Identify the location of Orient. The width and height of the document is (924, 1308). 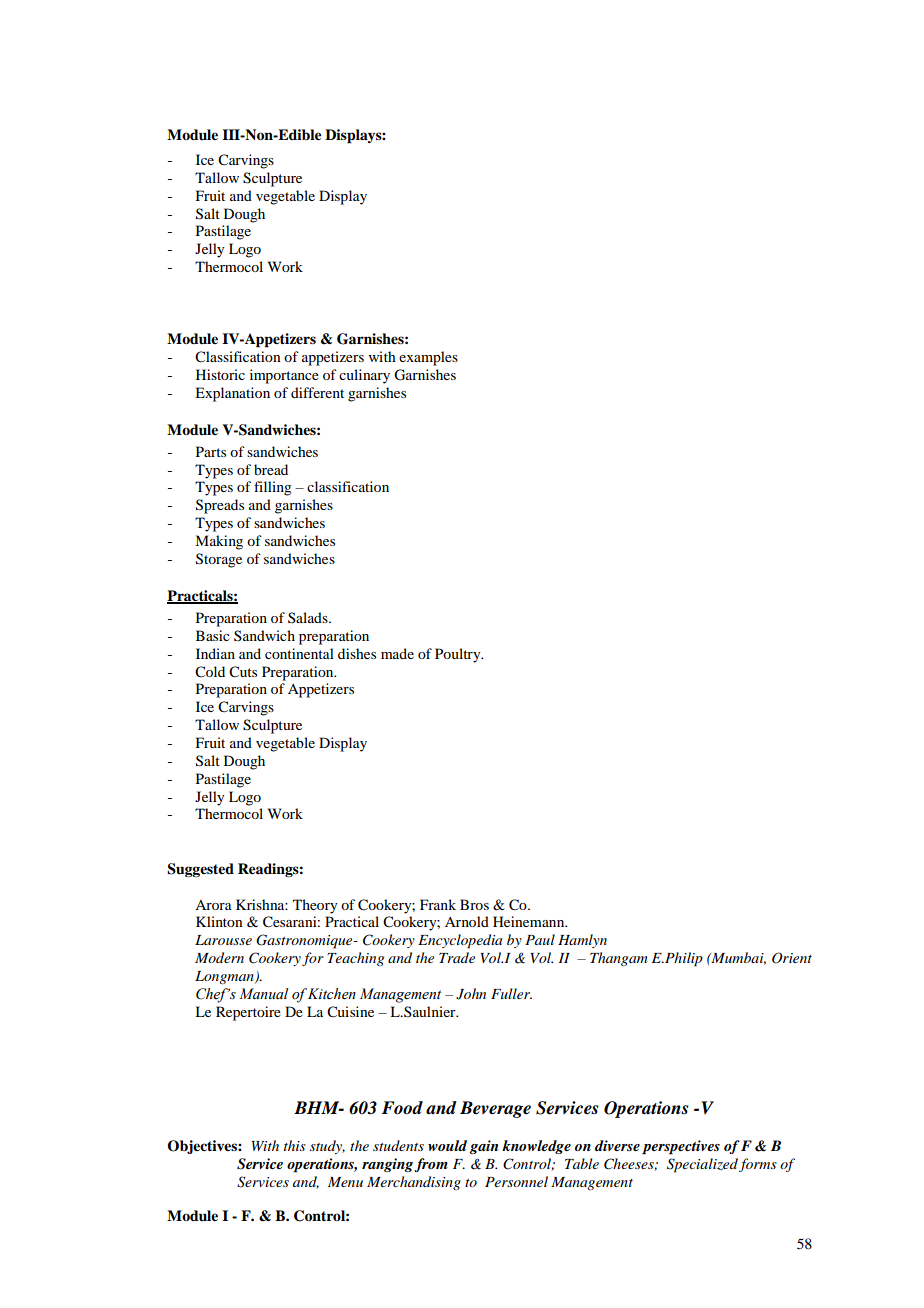
(792, 958).
